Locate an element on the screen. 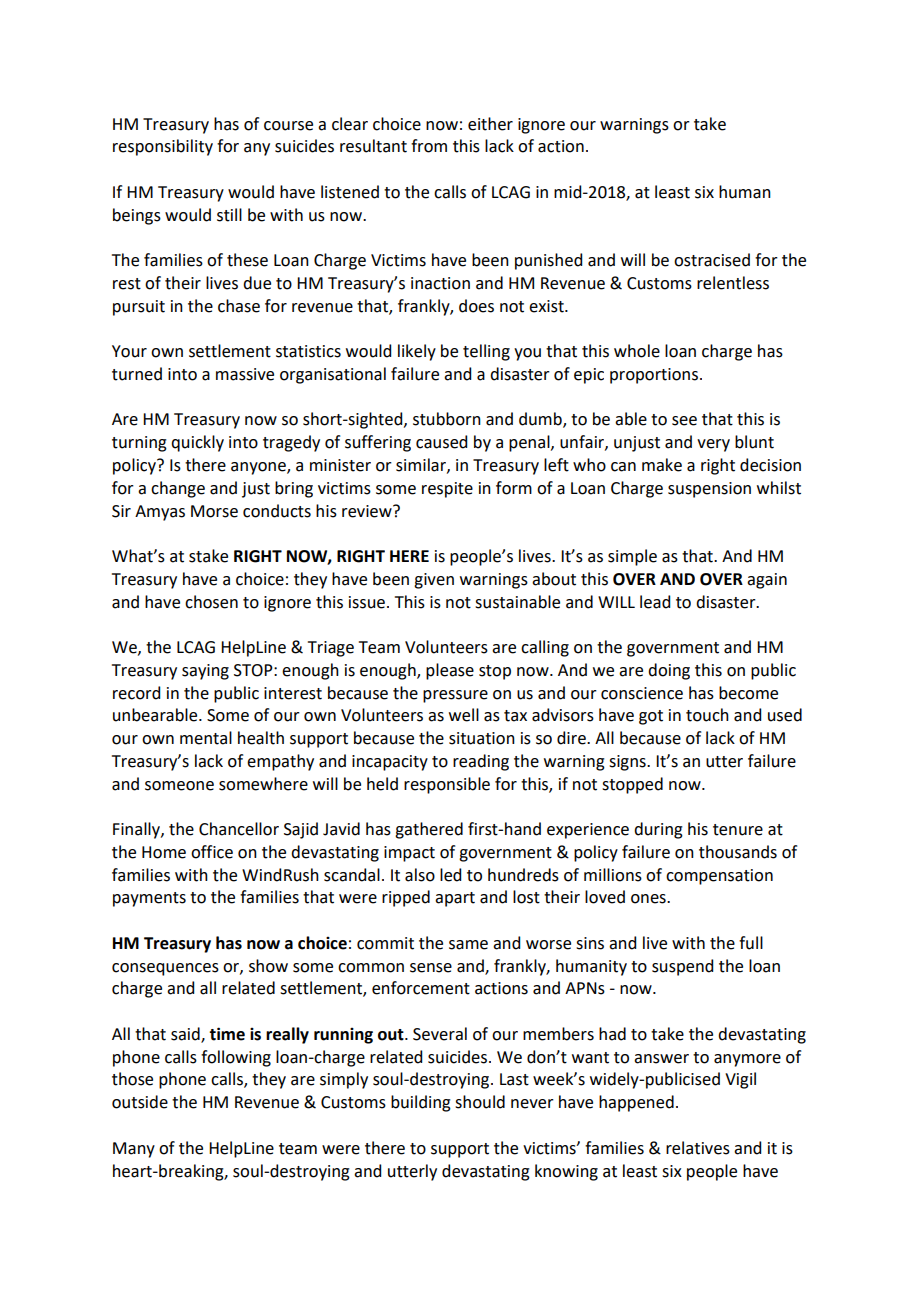 The width and height of the screenshot is (924, 1308). Many is located at coordinates (134, 1150).
